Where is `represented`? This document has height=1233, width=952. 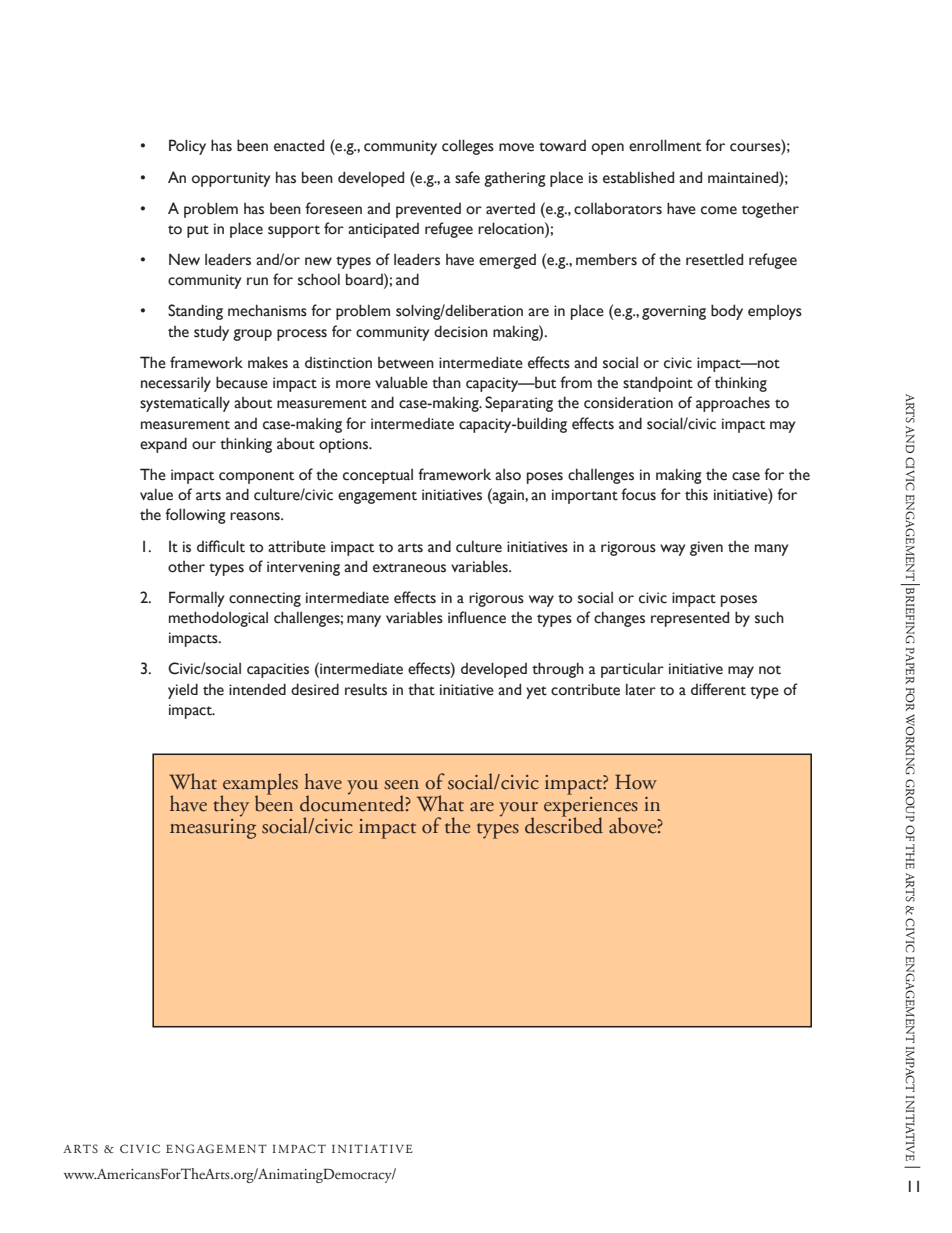
represented is located at coordinates (690, 619).
